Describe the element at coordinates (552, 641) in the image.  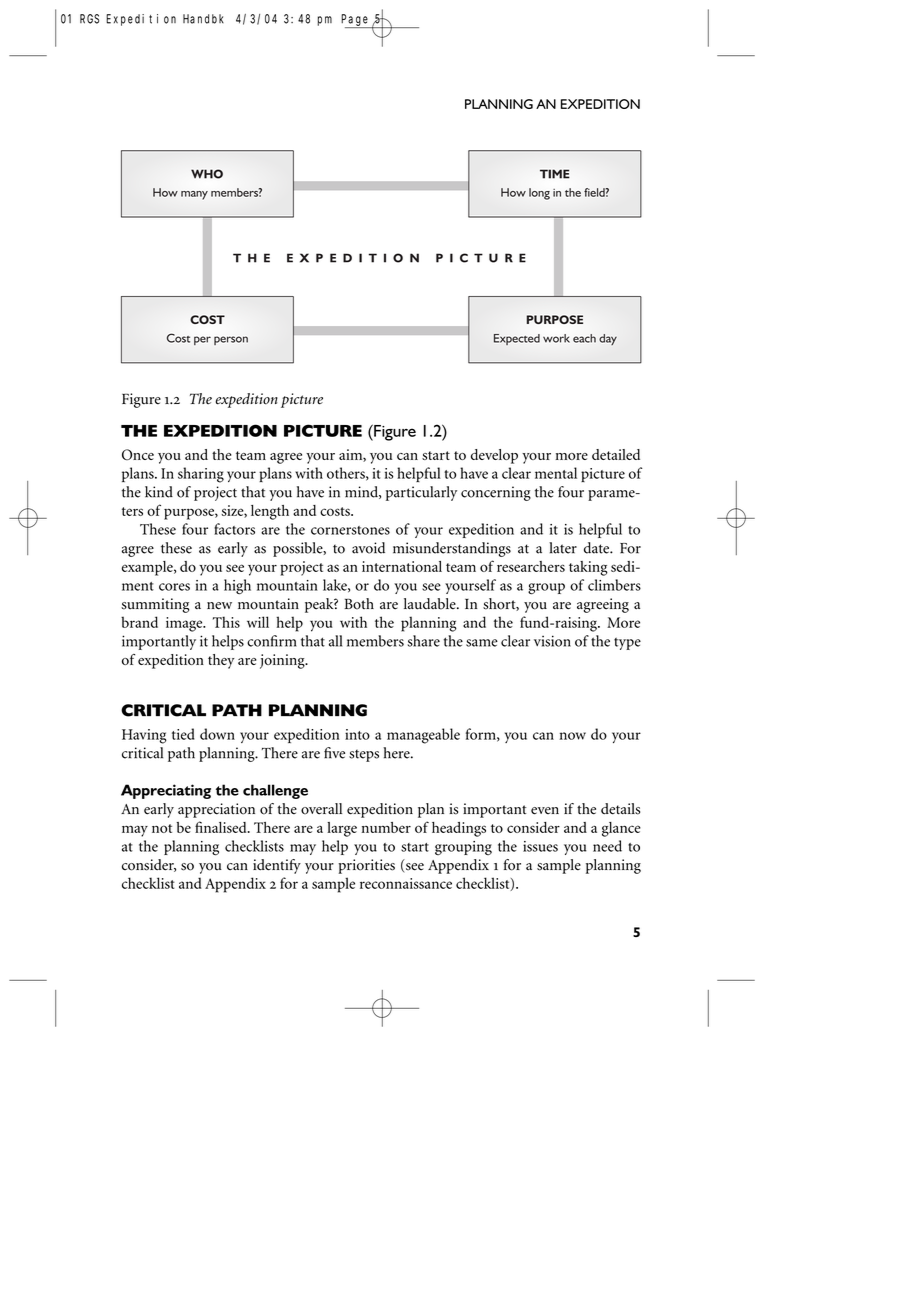
I see `vision` at that location.
